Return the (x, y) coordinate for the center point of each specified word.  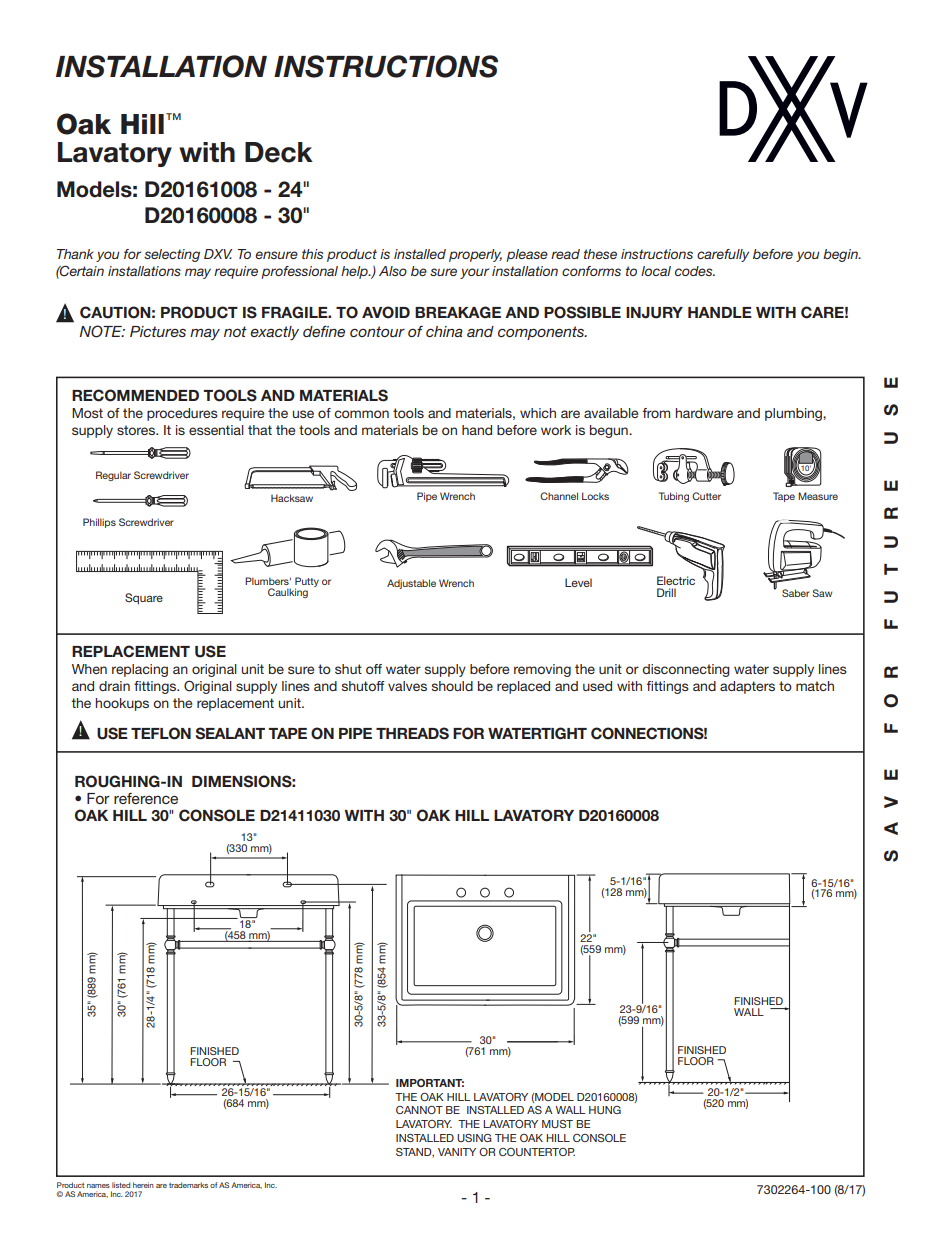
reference (146, 798)
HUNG (605, 1110)
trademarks (188, 1185)
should (452, 686)
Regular (113, 476)
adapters (747, 687)
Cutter (706, 496)
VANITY (457, 1152)
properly (475, 255)
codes (695, 271)
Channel (559, 496)
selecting (172, 255)
